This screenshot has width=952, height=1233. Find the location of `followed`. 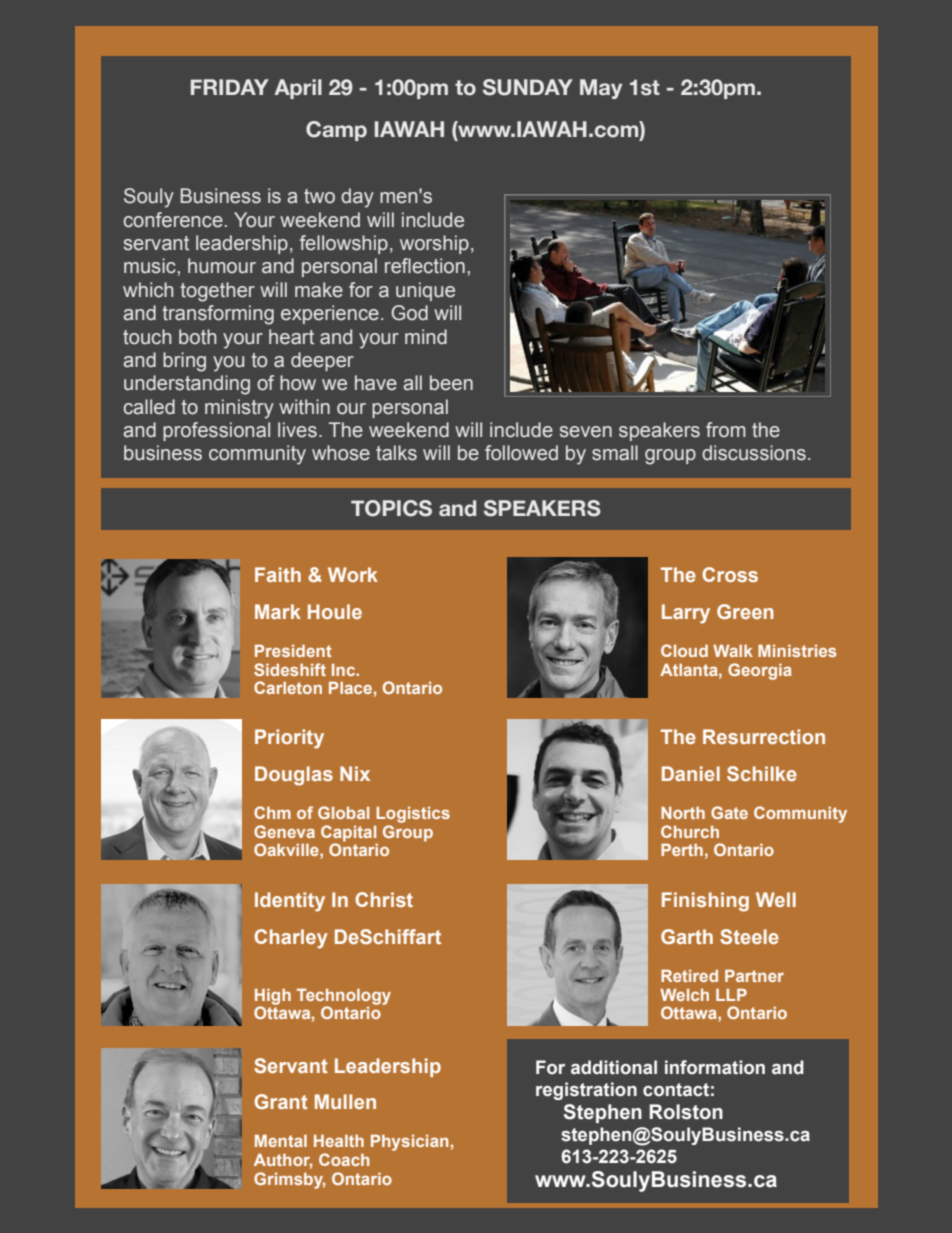

followed is located at coordinates (521, 453).
